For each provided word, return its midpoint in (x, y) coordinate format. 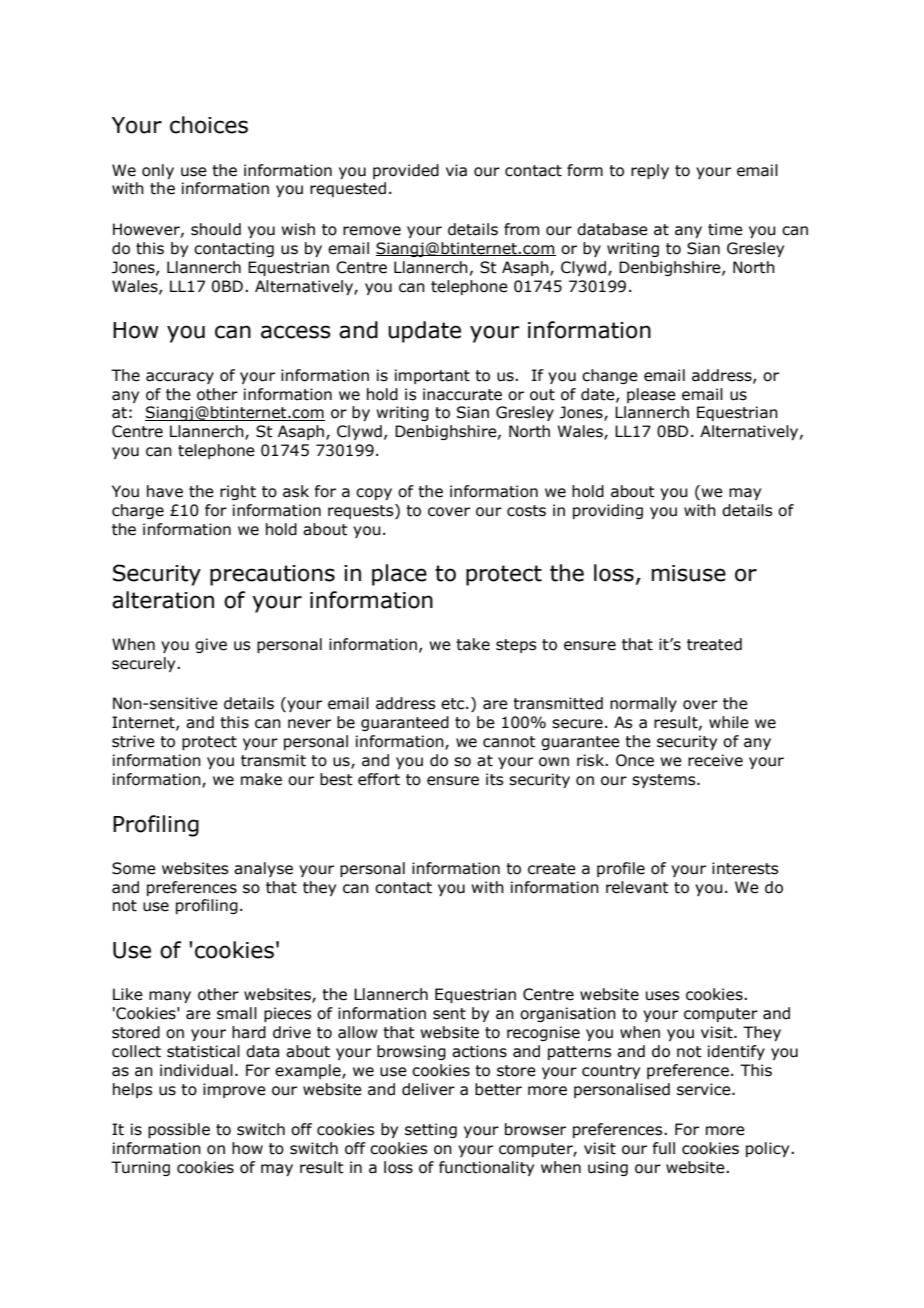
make (261, 779)
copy (374, 494)
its (494, 779)
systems (665, 781)
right (238, 492)
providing (608, 511)
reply (650, 171)
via (456, 170)
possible (179, 1130)
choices (209, 125)
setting (431, 1130)
